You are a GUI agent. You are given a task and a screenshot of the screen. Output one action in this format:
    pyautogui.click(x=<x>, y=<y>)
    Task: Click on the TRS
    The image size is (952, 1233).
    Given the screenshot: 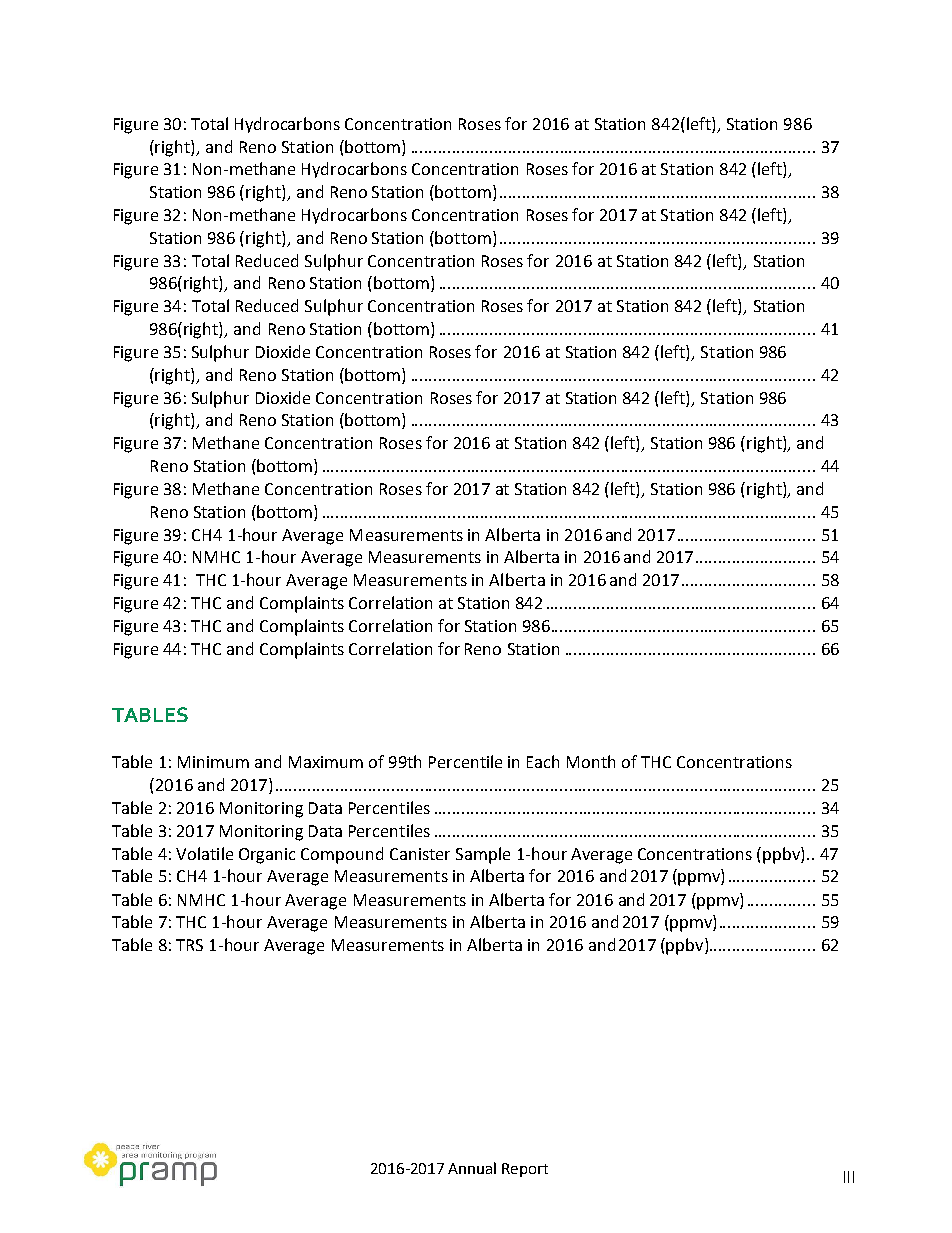 What is the action you would take?
    pyautogui.click(x=189, y=945)
